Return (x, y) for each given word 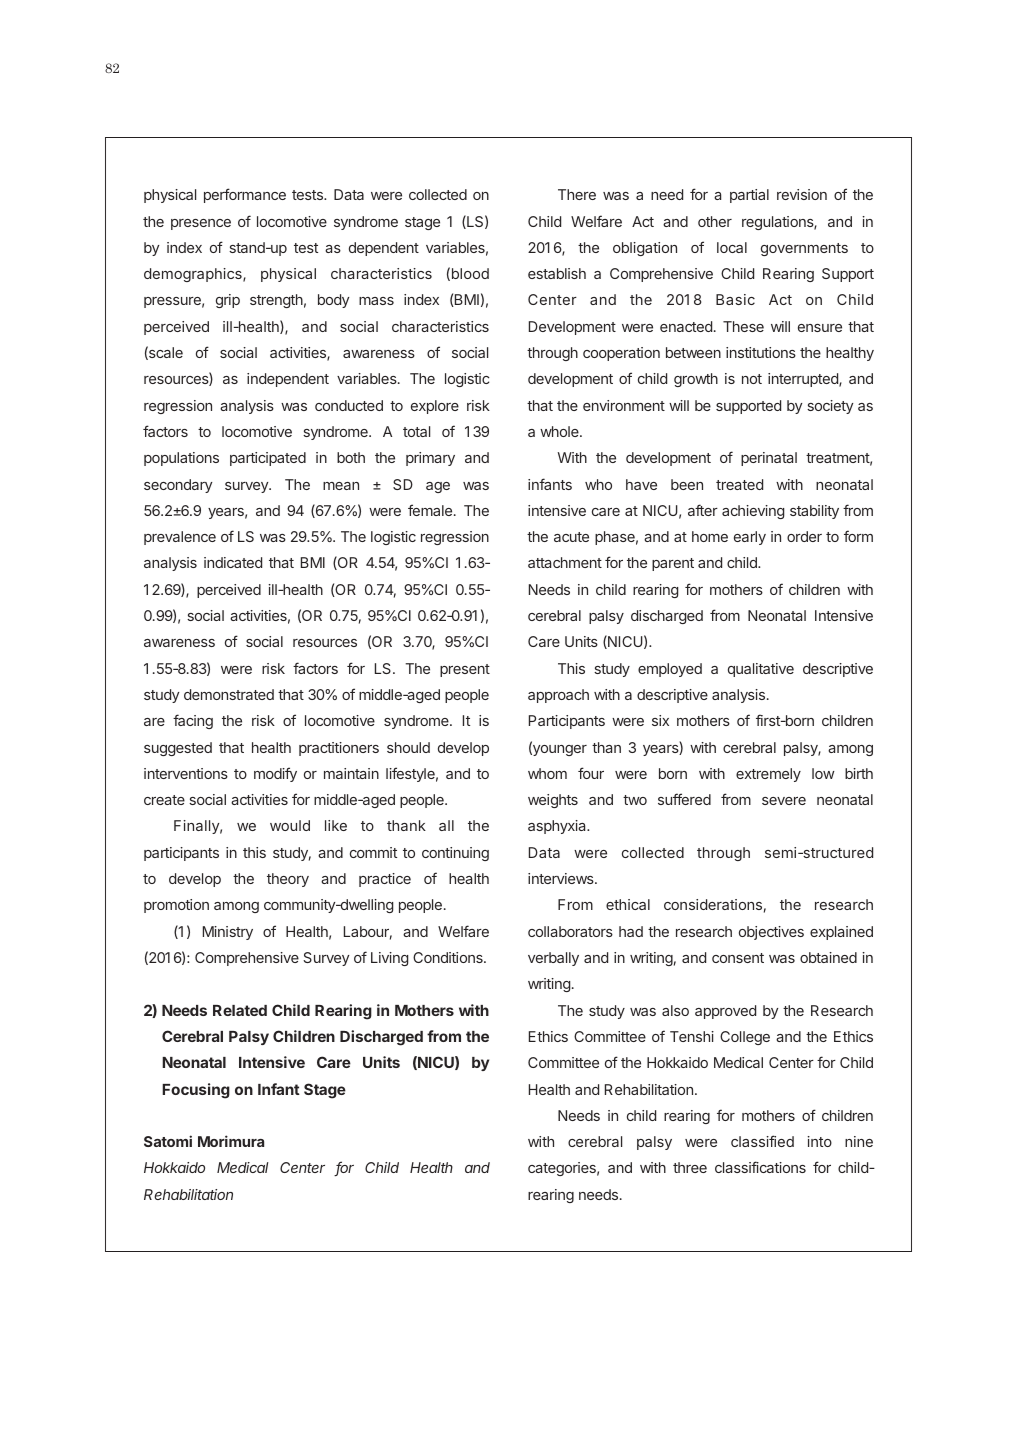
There (577, 194)
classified (762, 1141)
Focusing (196, 1091)
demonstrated (229, 694)
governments (804, 249)
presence (201, 224)
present (465, 670)
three (690, 1167)
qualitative (761, 670)
